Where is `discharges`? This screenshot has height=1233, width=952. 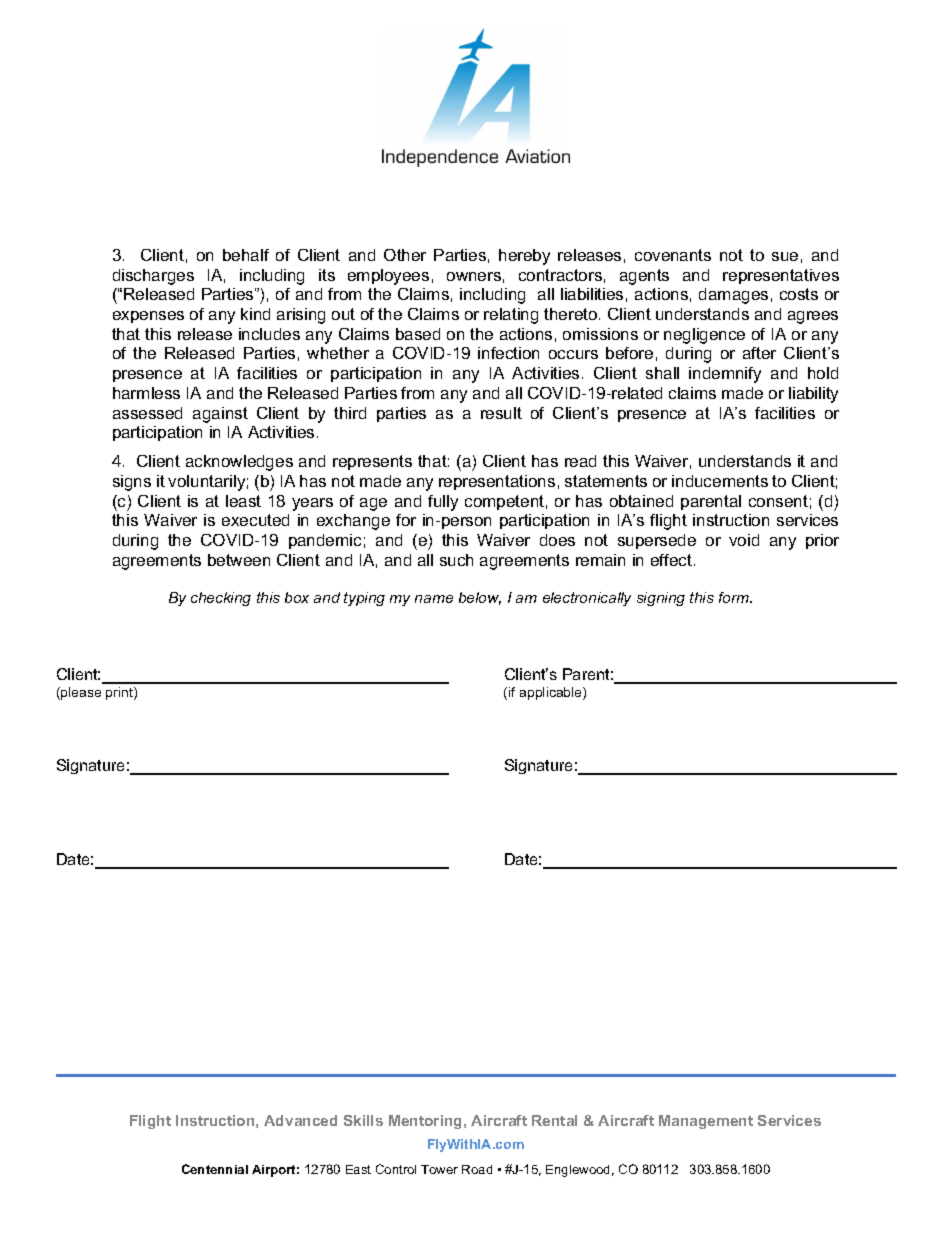
discharges is located at coordinates (153, 277).
